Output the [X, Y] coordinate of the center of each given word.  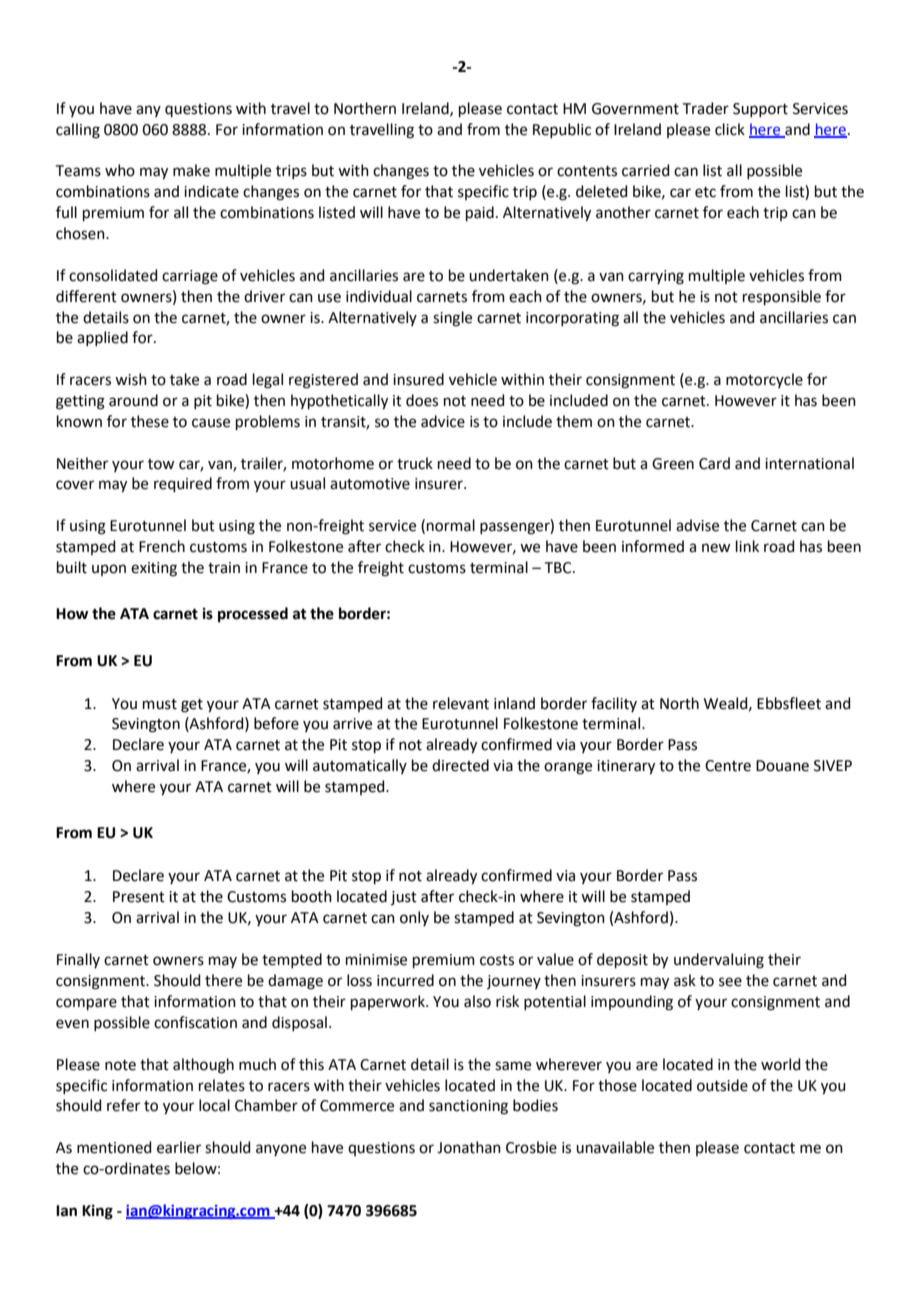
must [160, 704]
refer [123, 1105]
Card [714, 463]
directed [460, 765]
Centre [728, 766]
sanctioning [468, 1107]
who [120, 170]
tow [161, 464]
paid [480, 213]
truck [415, 463]
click [730, 129]
